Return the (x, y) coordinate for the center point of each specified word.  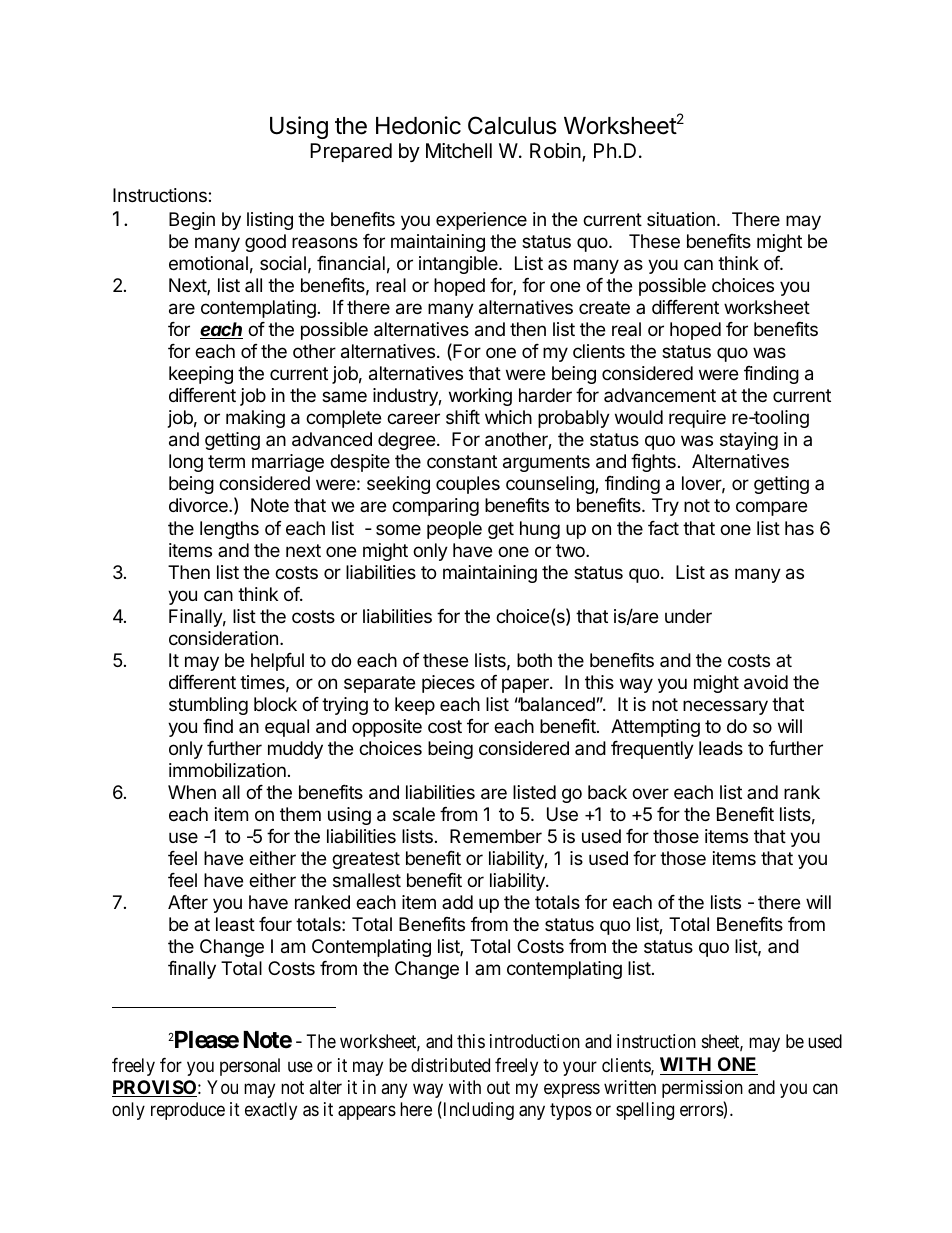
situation (681, 219)
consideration (223, 638)
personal (250, 1067)
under (688, 616)
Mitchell (459, 151)
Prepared (351, 152)
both (534, 660)
